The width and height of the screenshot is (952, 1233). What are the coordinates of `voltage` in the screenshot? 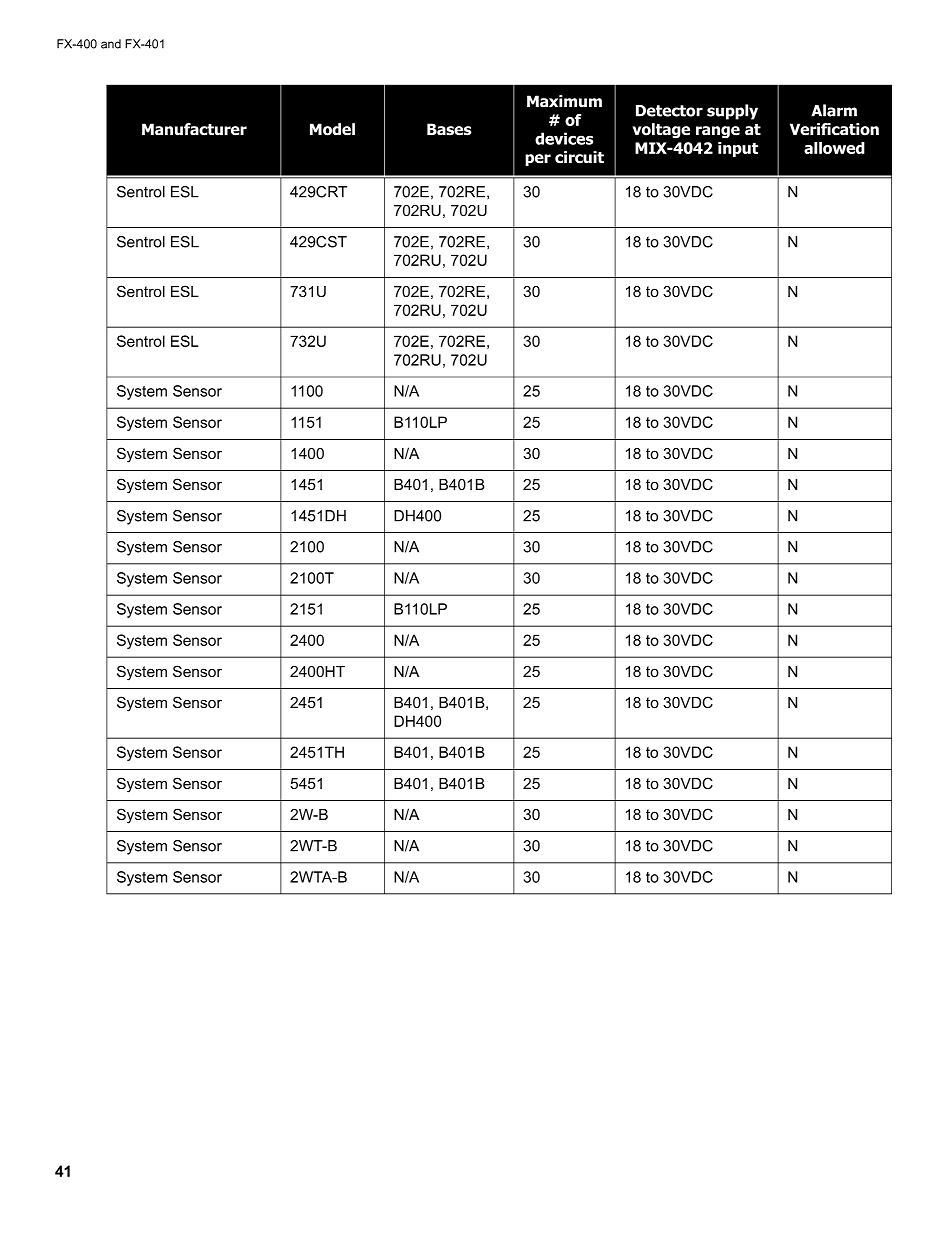 It's located at (661, 131).
